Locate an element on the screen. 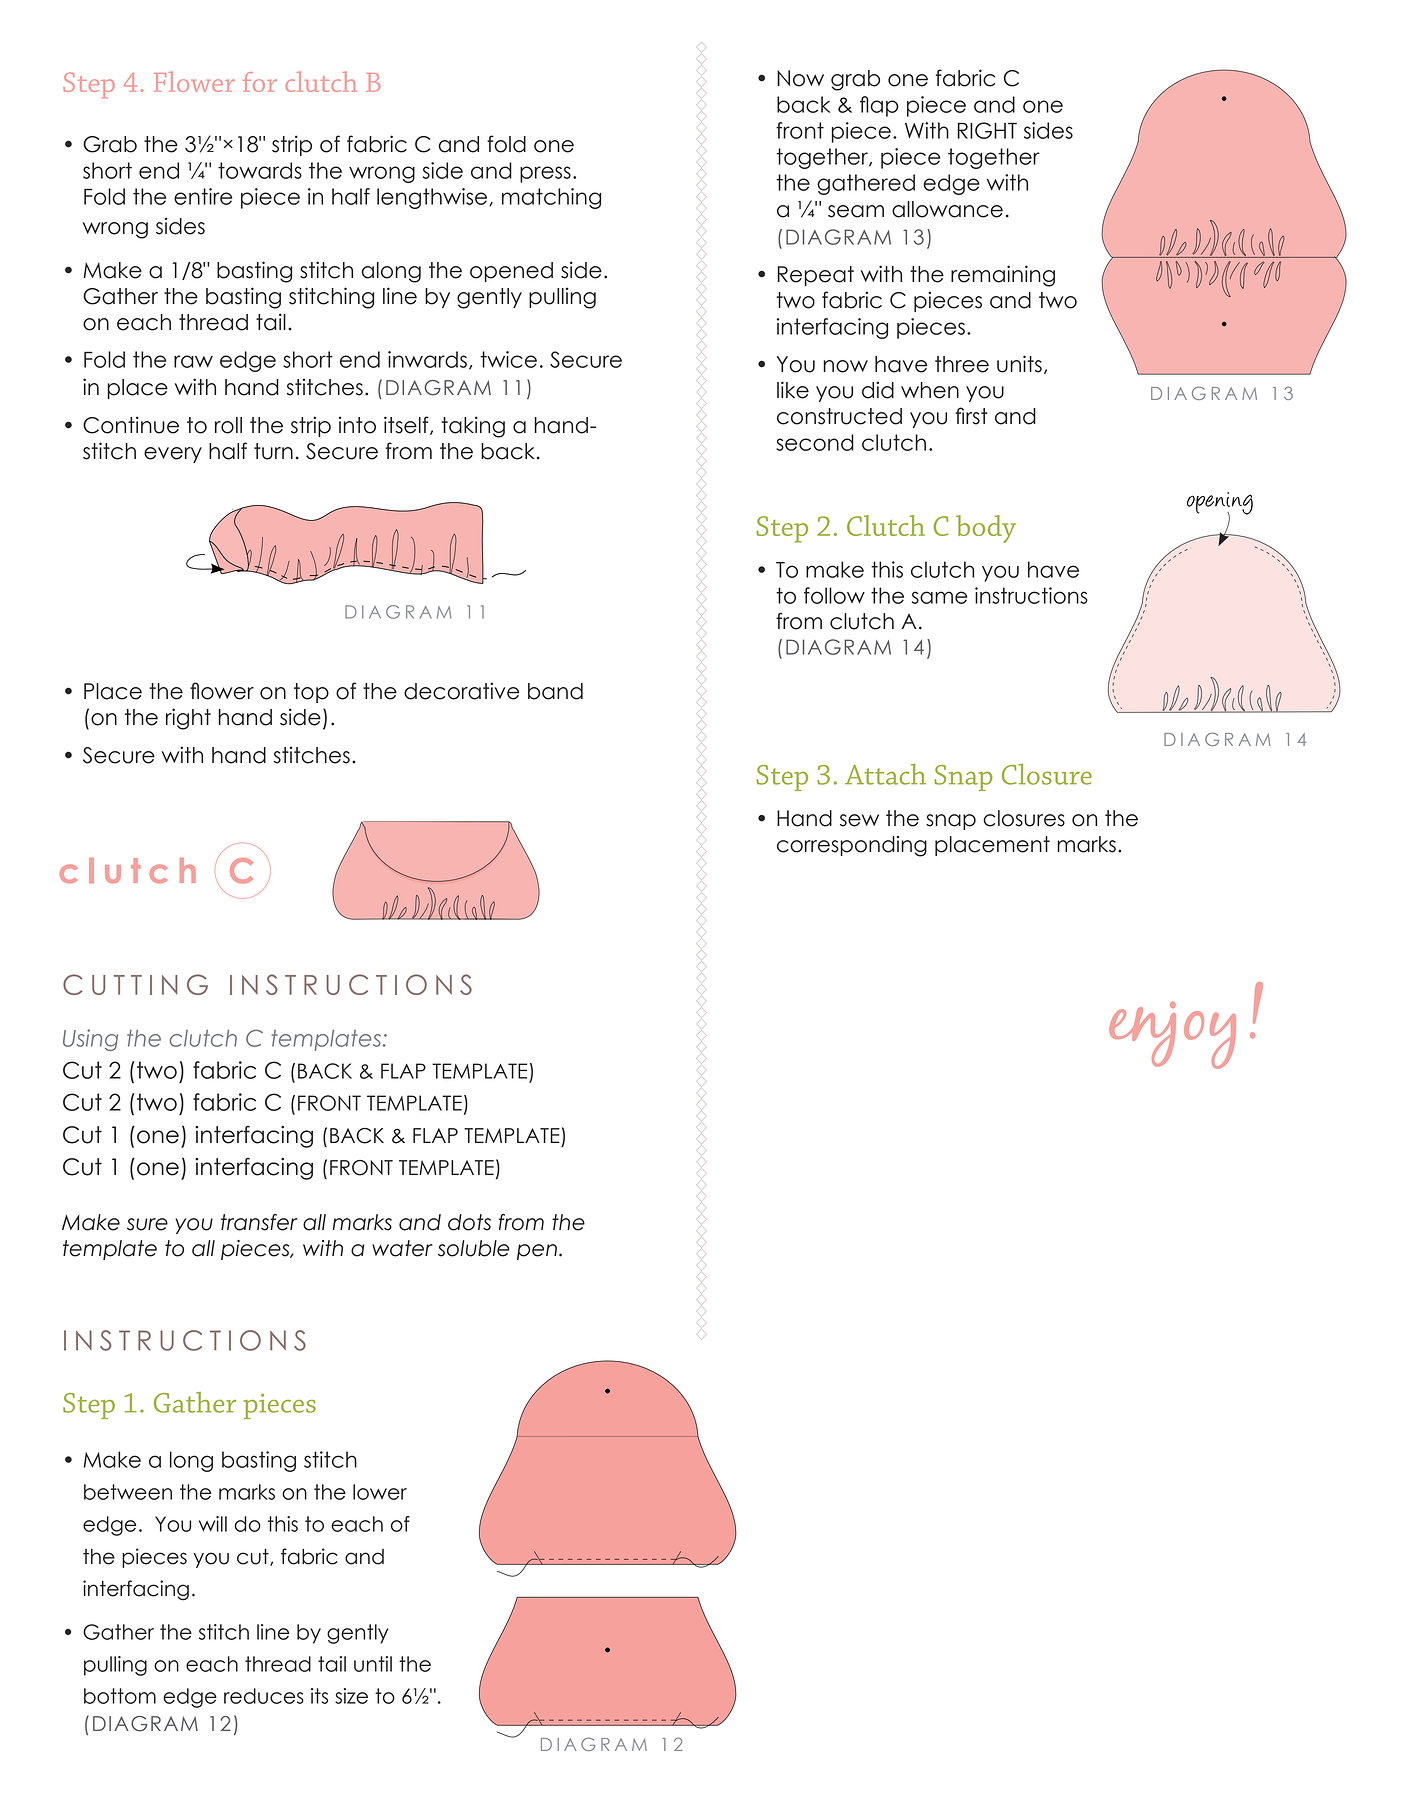 The image size is (1403, 1816). until is located at coordinates (373, 1664).
